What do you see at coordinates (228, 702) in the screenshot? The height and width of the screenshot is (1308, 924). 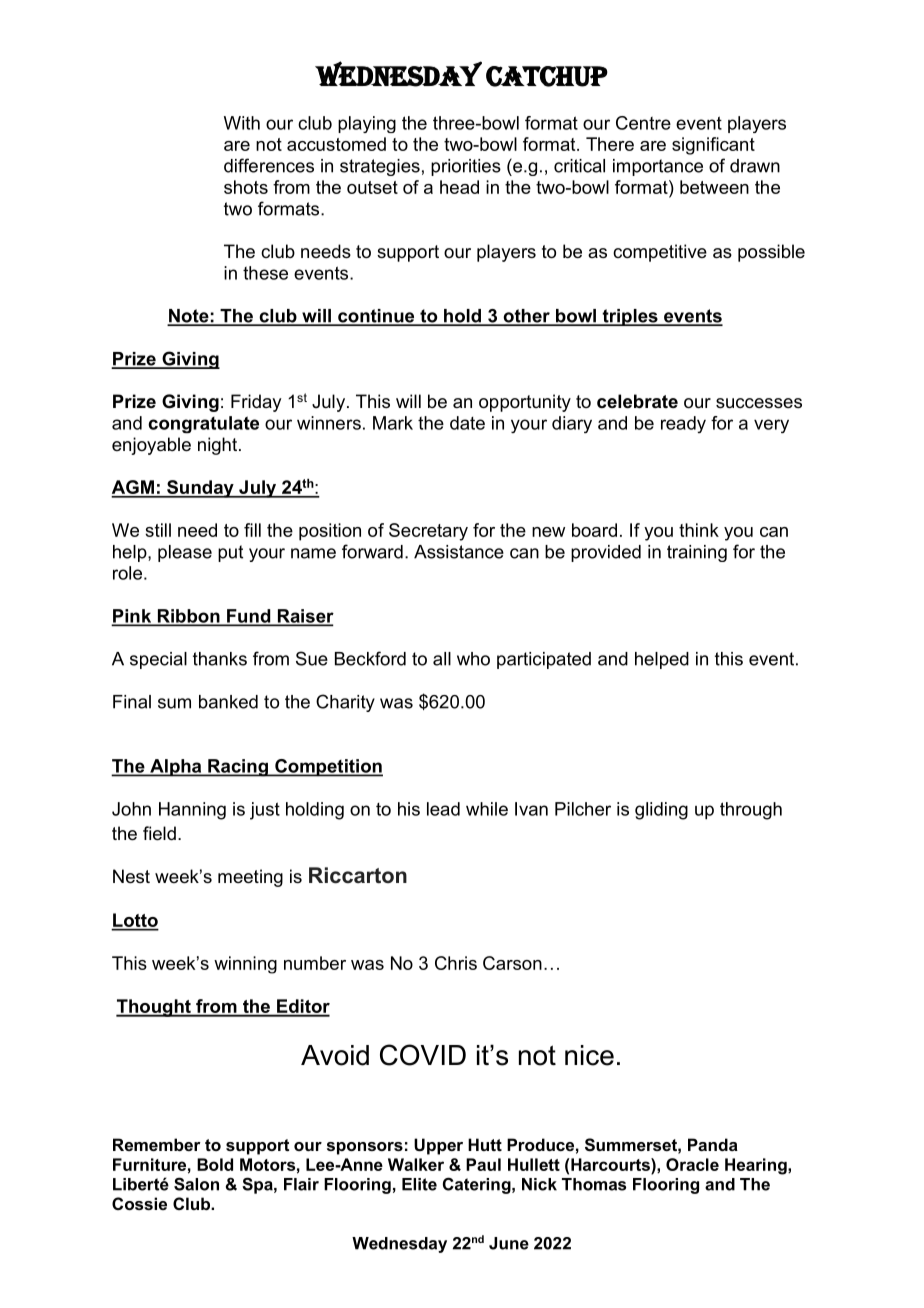 I see `banked` at bounding box center [228, 702].
